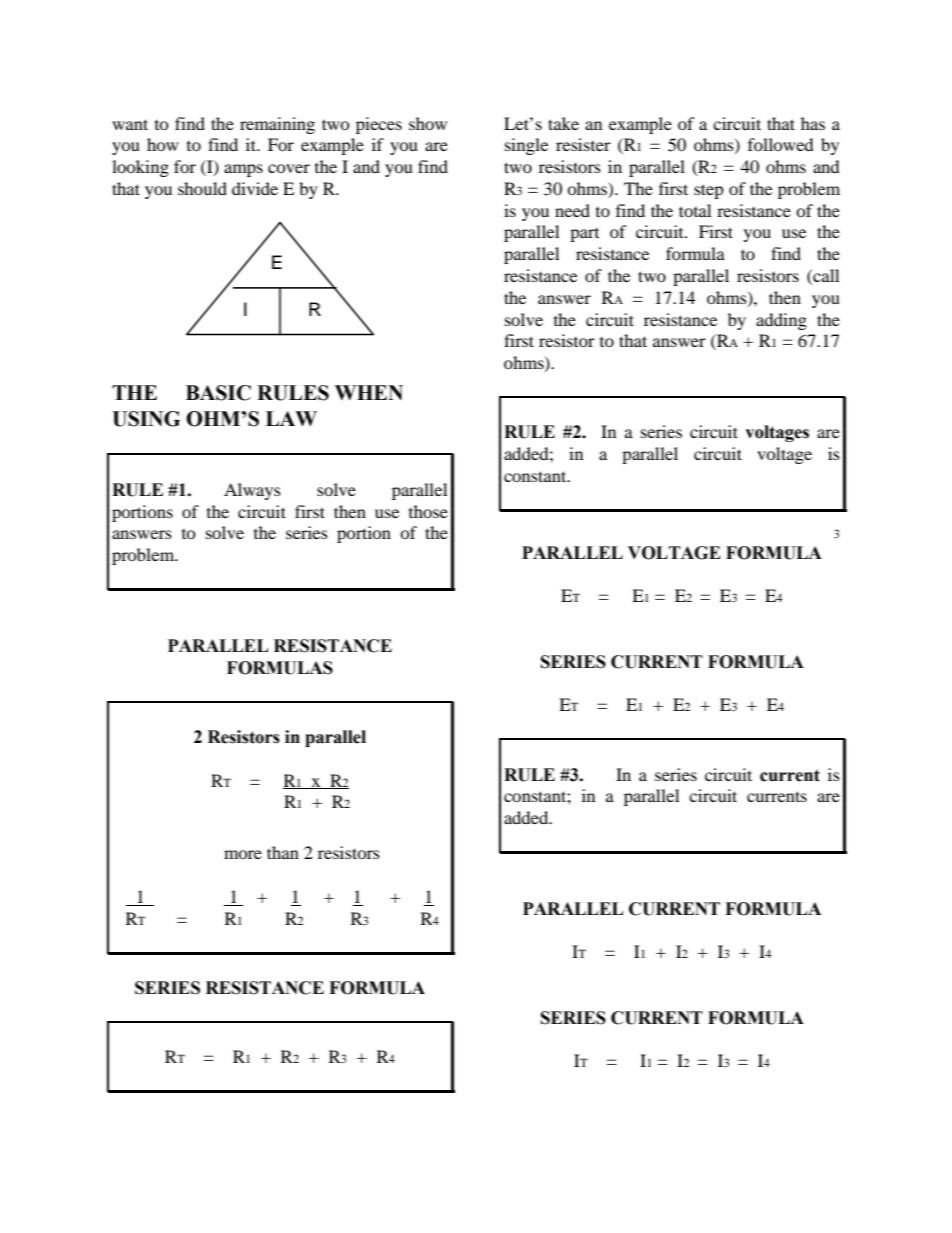 Image resolution: width=952 pixels, height=1233 pixels. What do you see at coordinates (781, 321) in the screenshot?
I see `adding` at bounding box center [781, 321].
